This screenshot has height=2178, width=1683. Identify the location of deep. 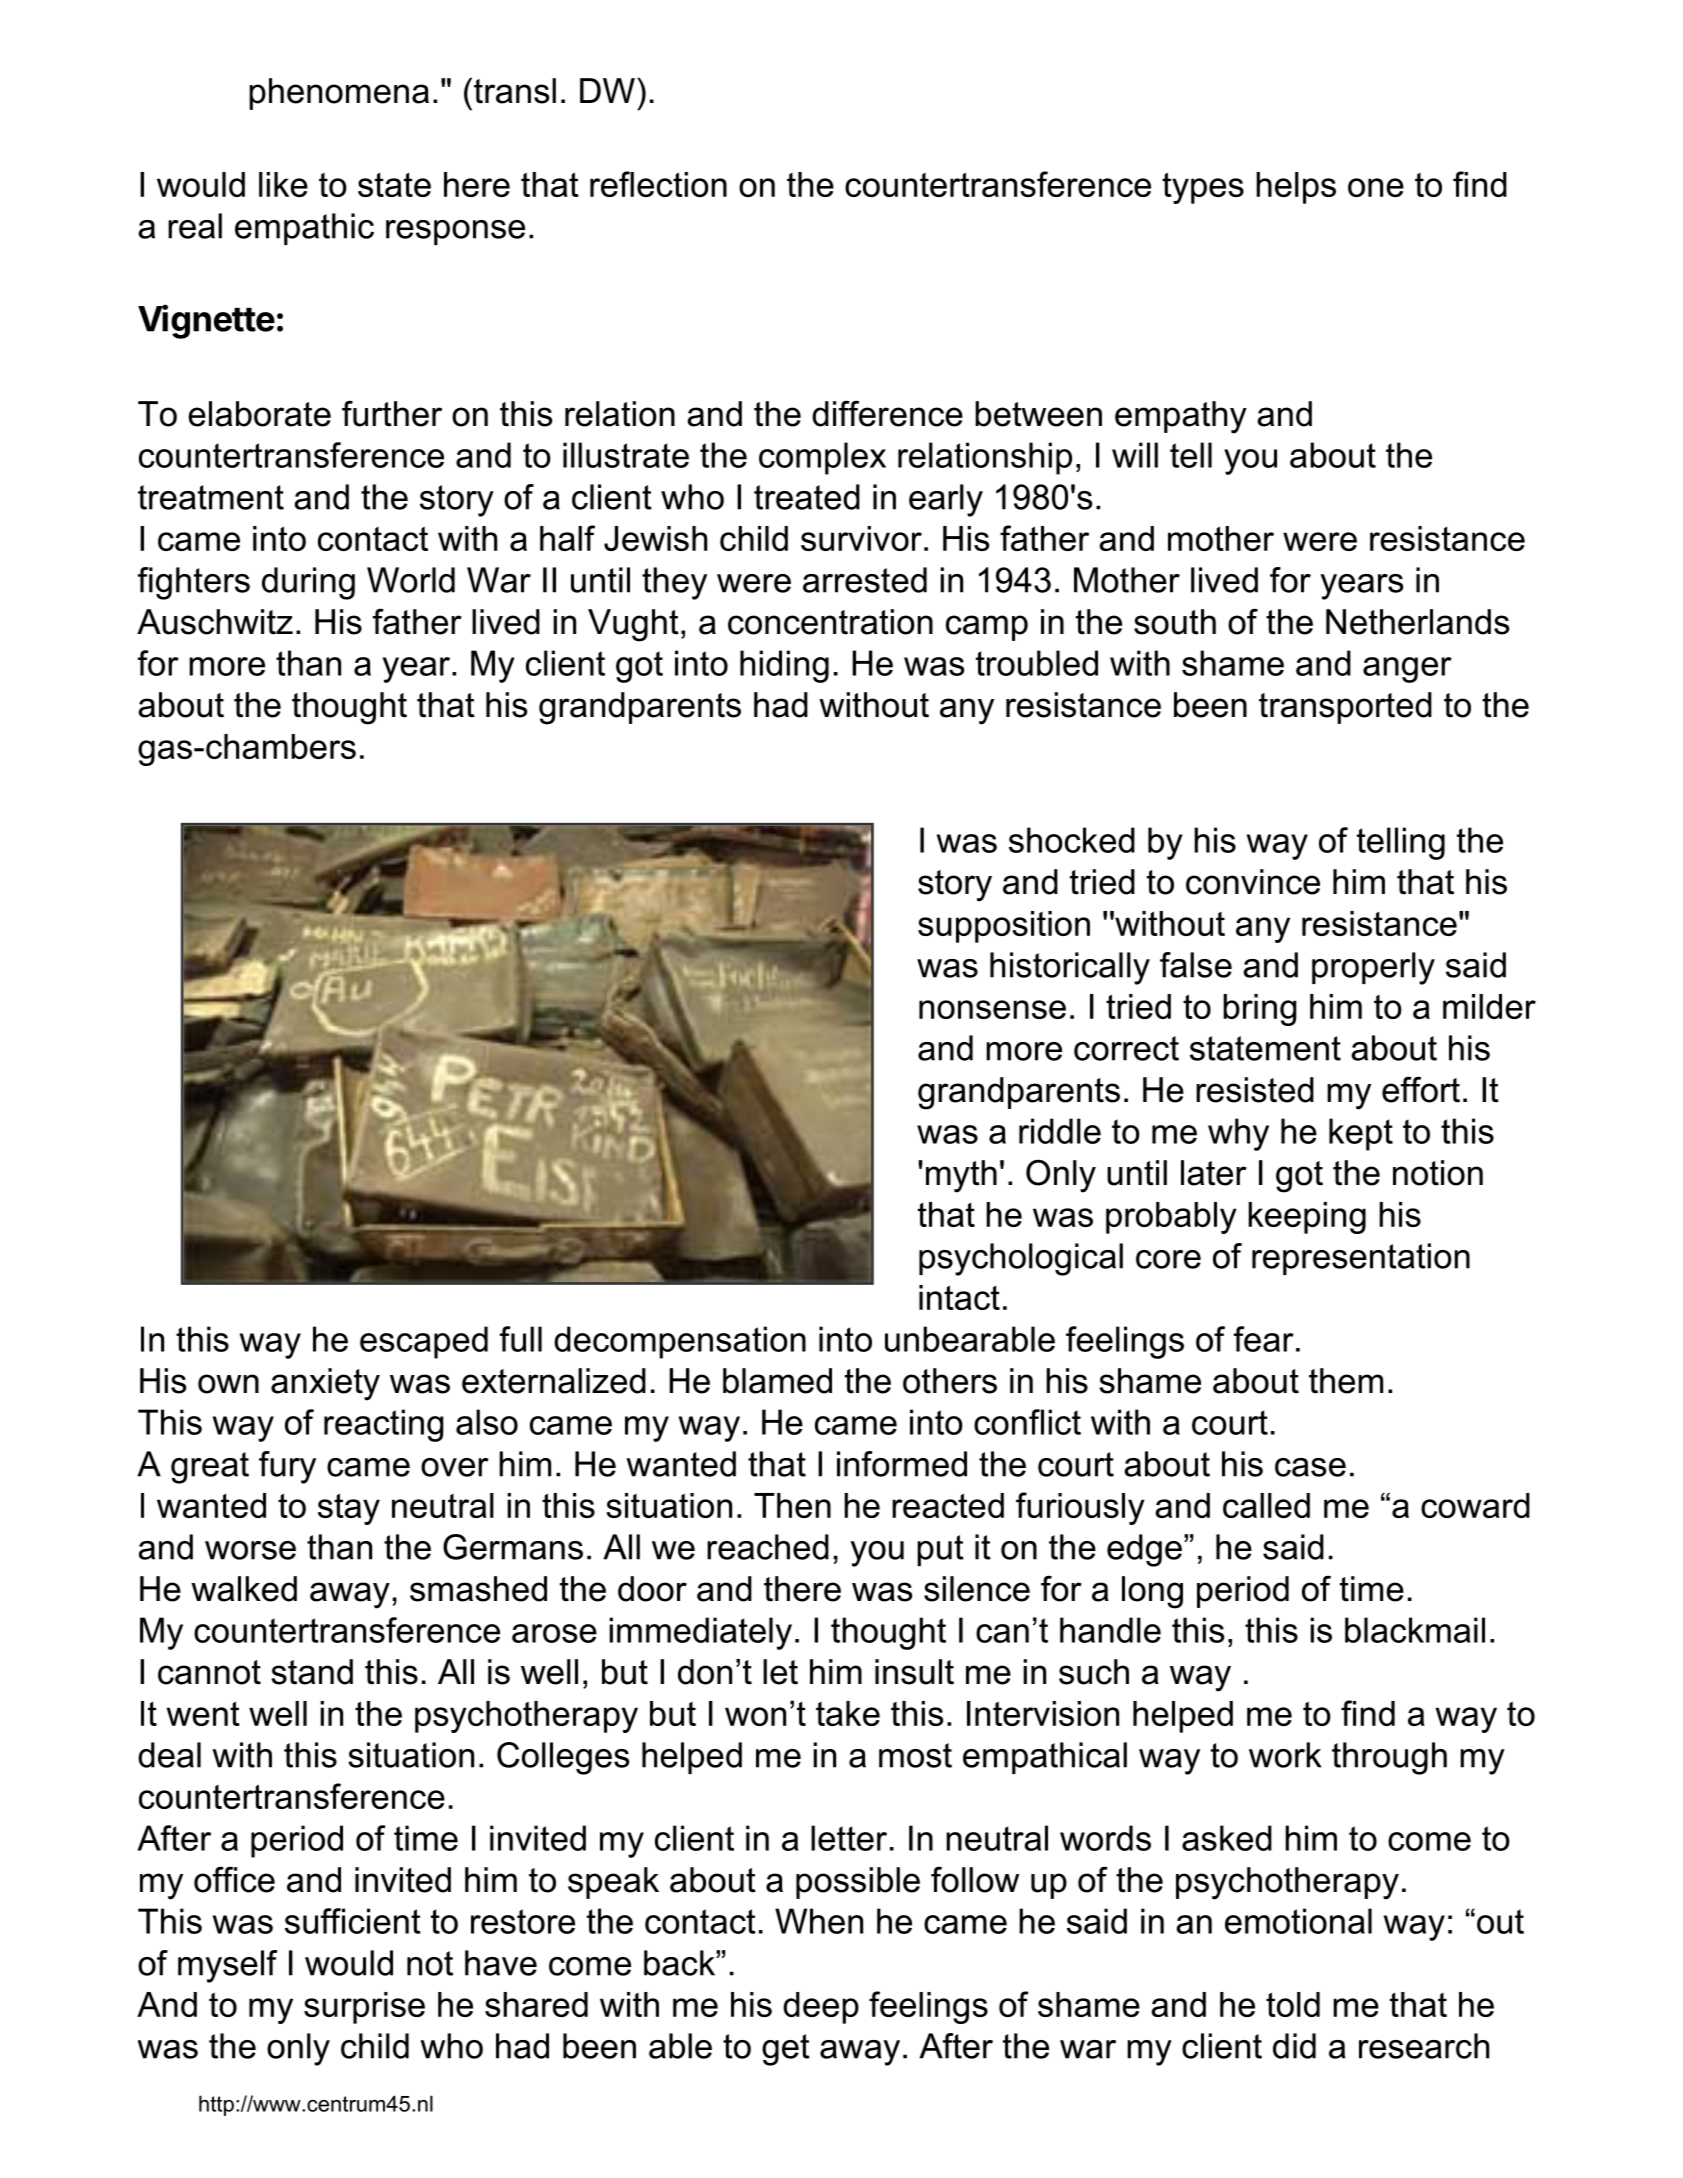
(821, 2008).
